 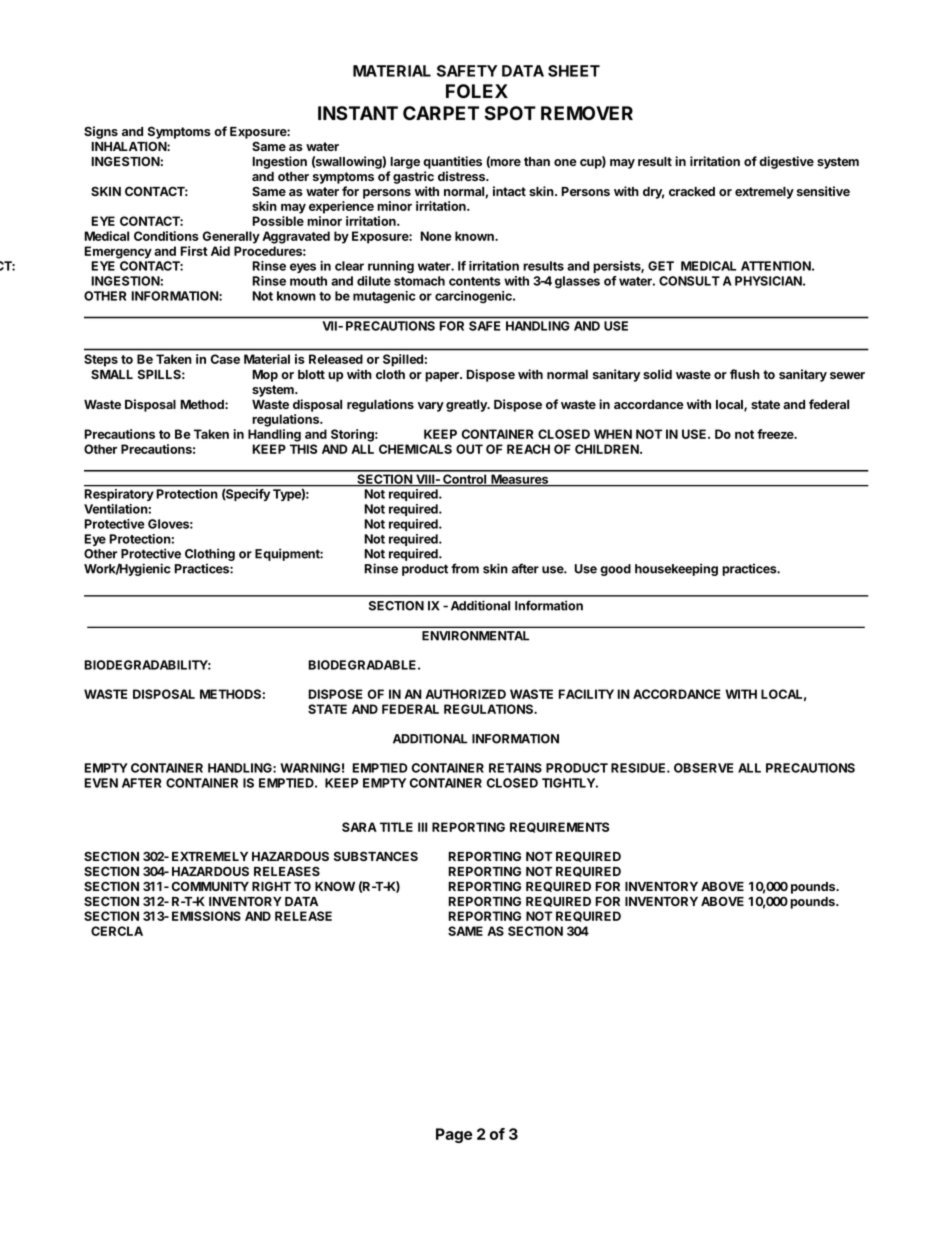 What do you see at coordinates (559, 827) in the image?
I see `REQUIREMENTS` at bounding box center [559, 827].
